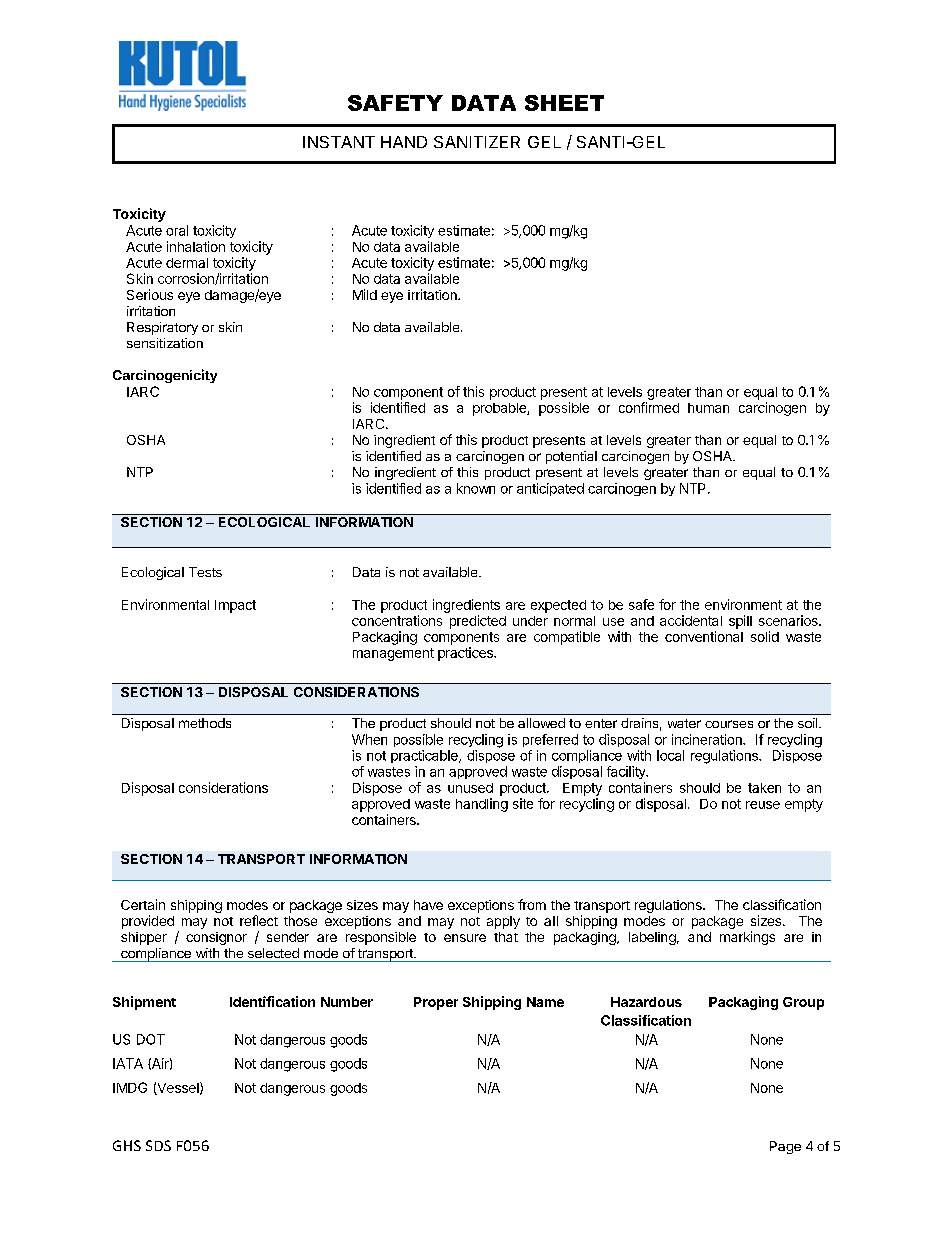  What do you see at coordinates (477, 142) in the document?
I see `SANITIZER` at bounding box center [477, 142].
